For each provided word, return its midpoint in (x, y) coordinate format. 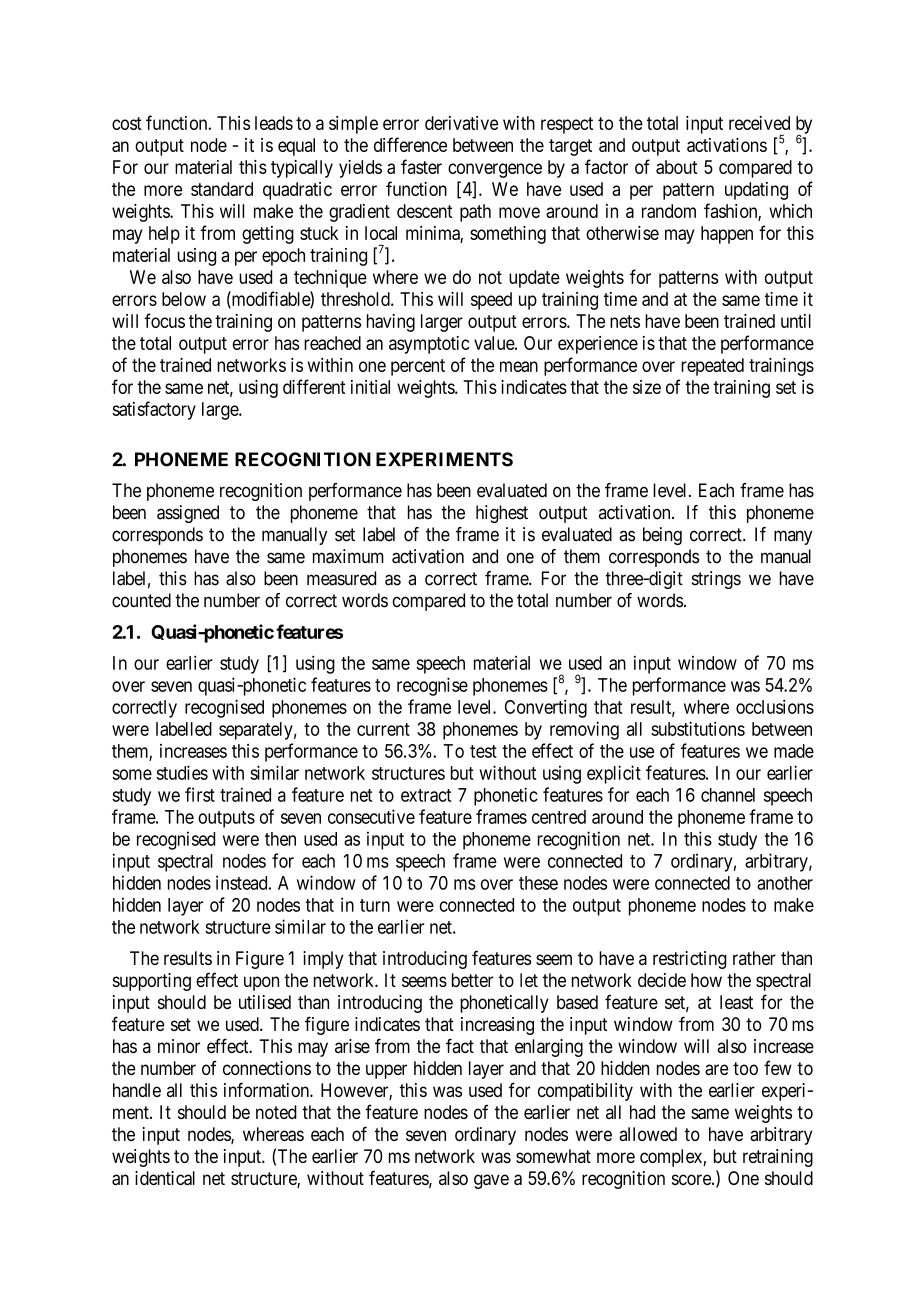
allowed (648, 1134)
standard (222, 189)
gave (491, 1181)
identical (165, 1178)
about (676, 167)
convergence (495, 170)
